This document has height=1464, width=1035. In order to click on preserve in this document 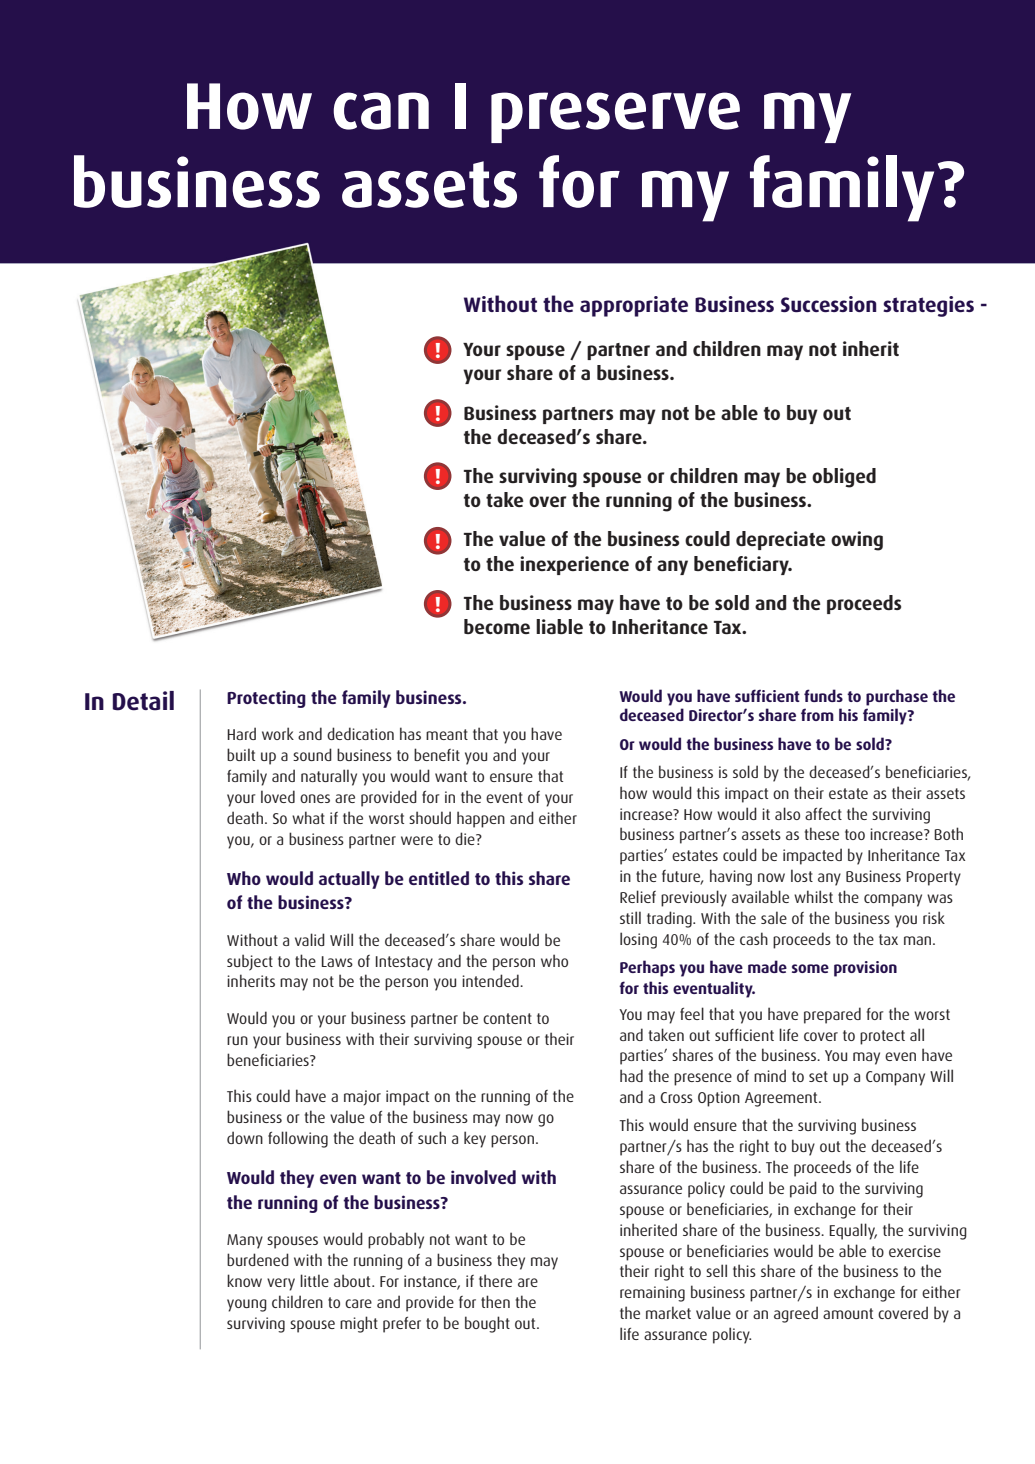, I will do `click(615, 117)`.
